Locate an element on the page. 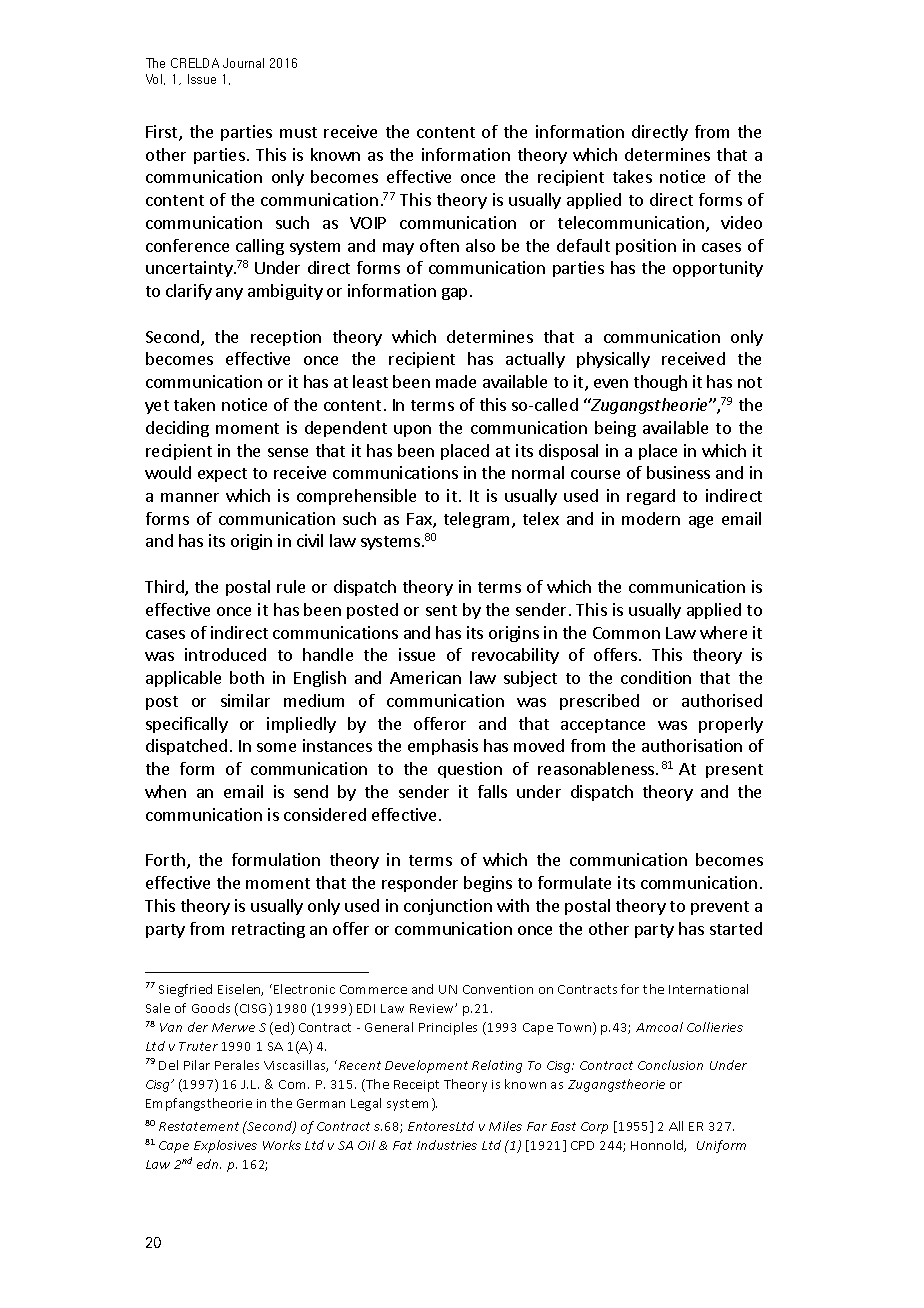  business is located at coordinates (678, 472).
